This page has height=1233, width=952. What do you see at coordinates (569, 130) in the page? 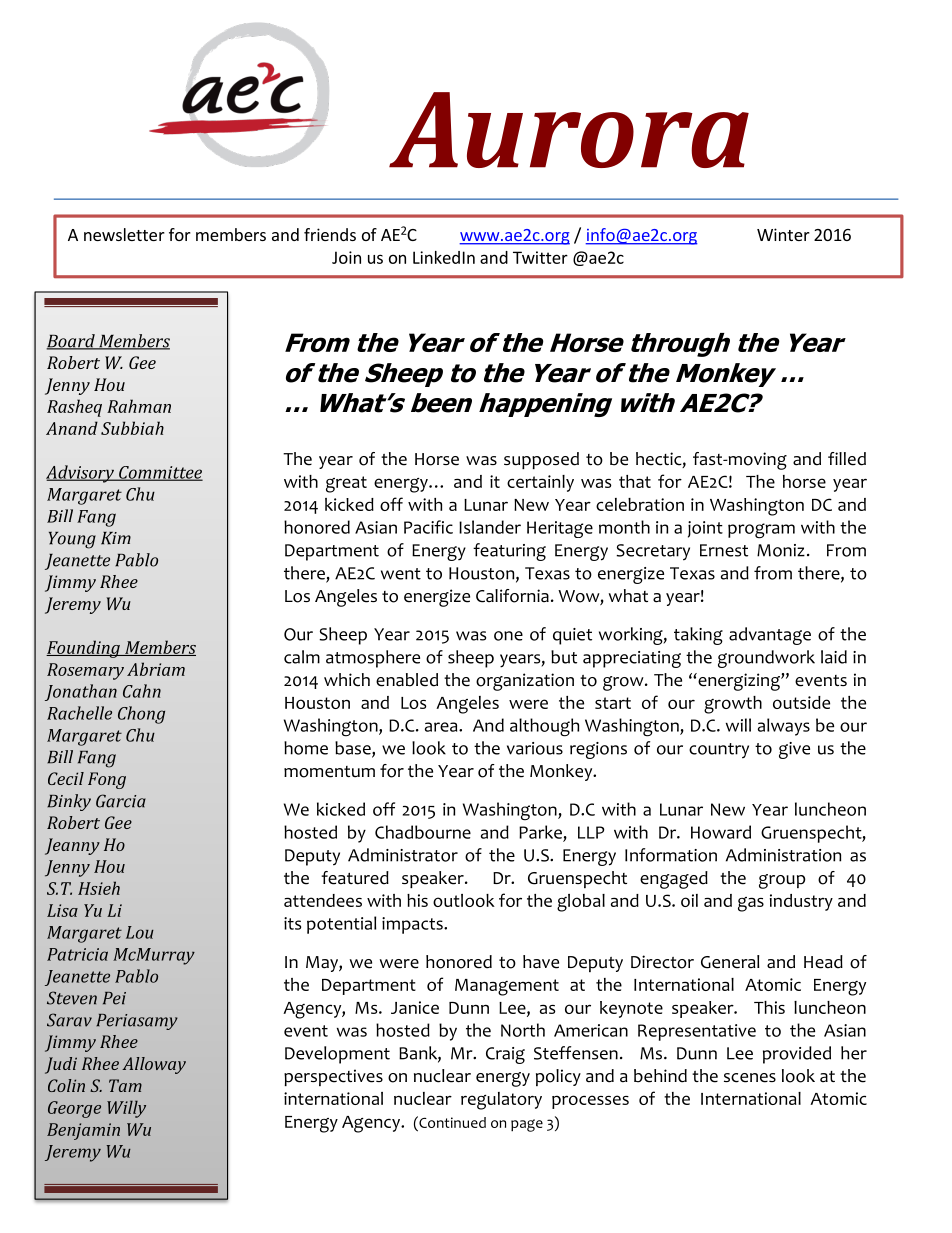
I see `Aurora` at bounding box center [569, 130].
